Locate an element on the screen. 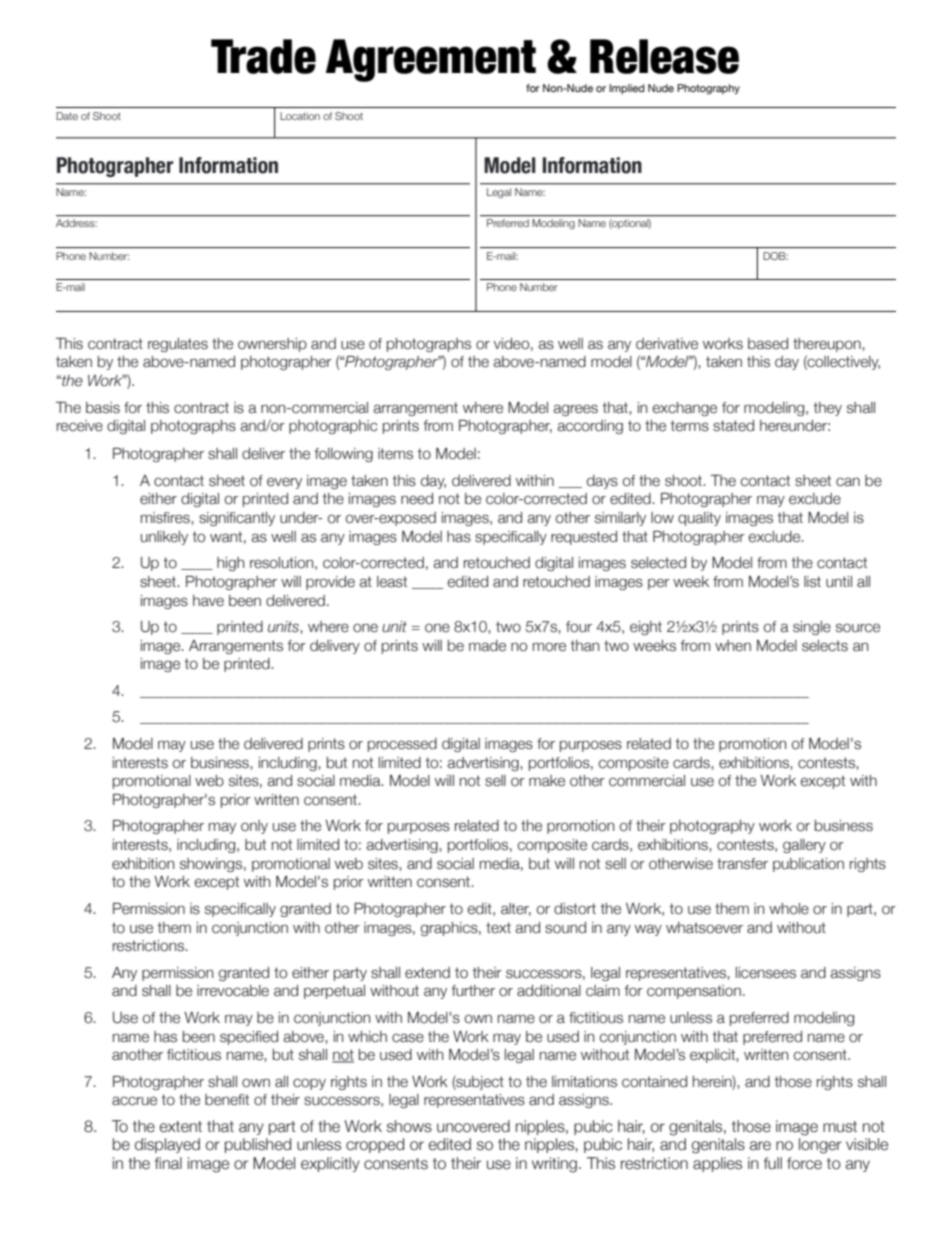 The width and height of the screenshot is (952, 1233). single is located at coordinates (812, 628).
